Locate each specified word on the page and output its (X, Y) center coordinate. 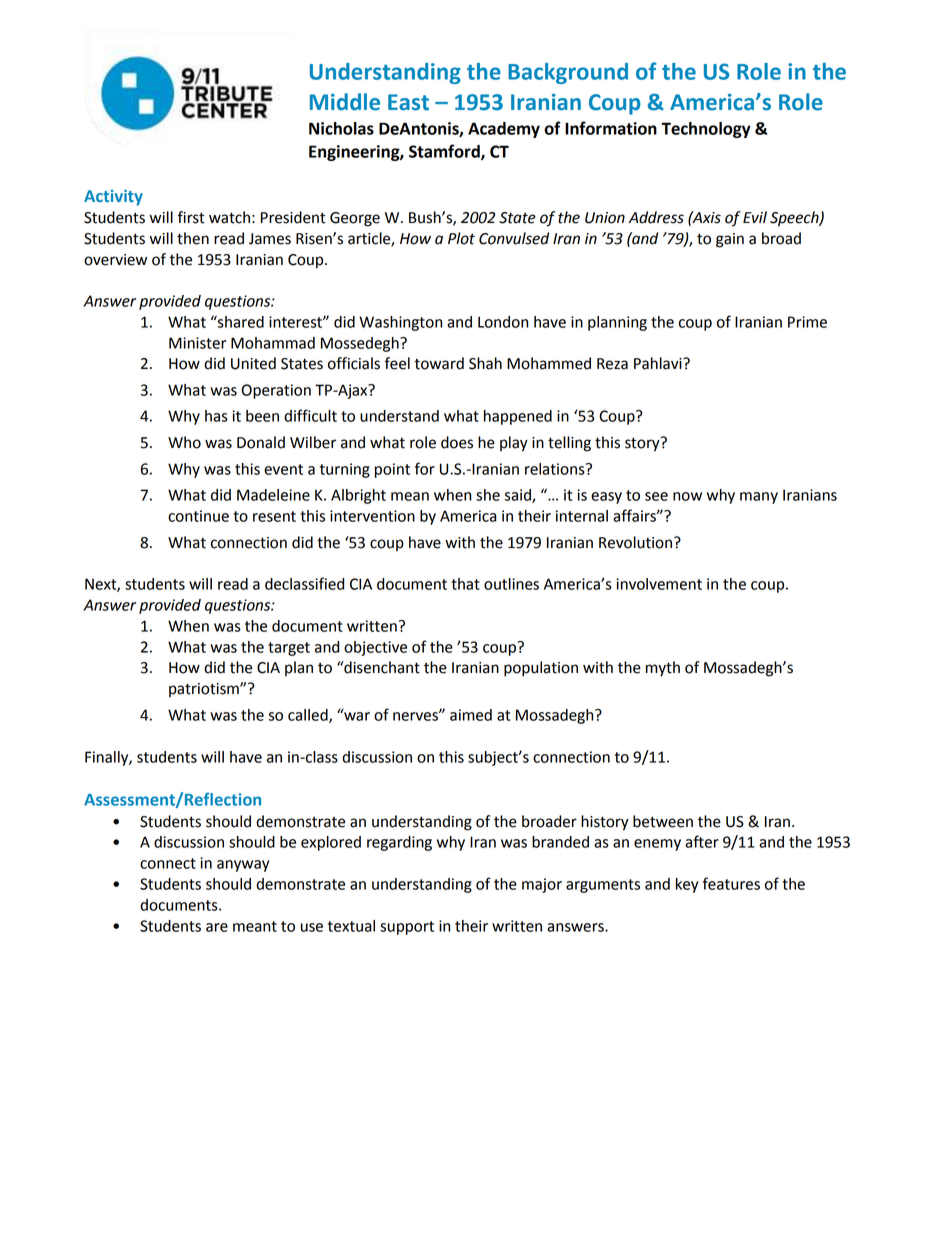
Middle (345, 102)
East (408, 102)
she (488, 495)
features (731, 883)
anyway (243, 866)
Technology (706, 130)
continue (198, 516)
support (407, 928)
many (759, 498)
